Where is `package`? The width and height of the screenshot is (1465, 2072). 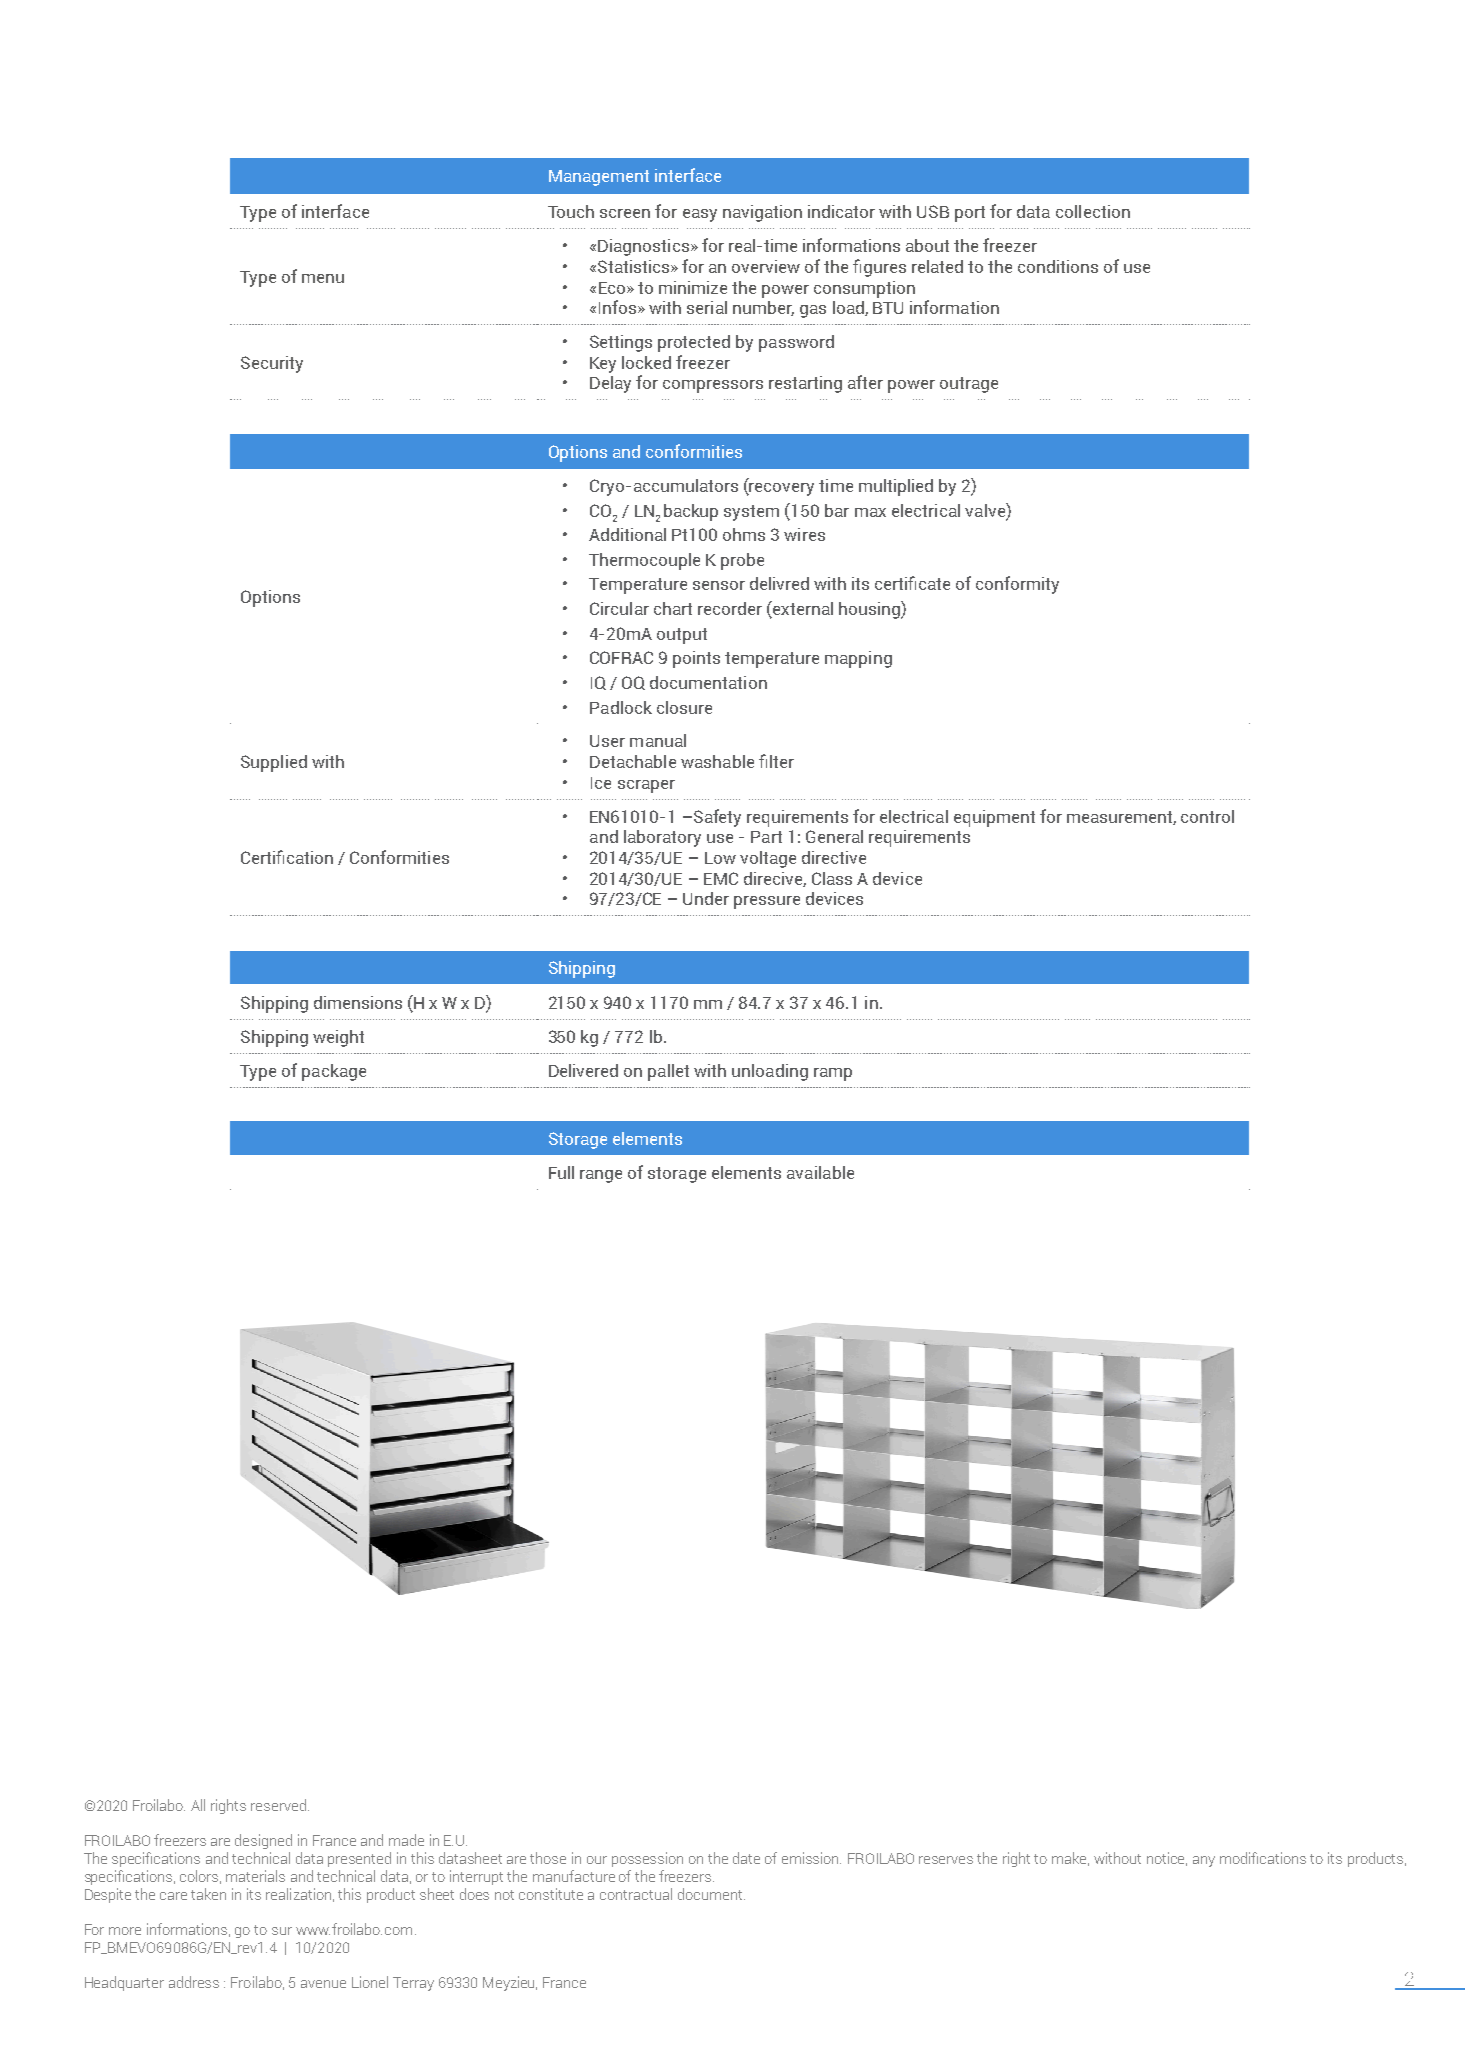
package is located at coordinates (334, 1072).
